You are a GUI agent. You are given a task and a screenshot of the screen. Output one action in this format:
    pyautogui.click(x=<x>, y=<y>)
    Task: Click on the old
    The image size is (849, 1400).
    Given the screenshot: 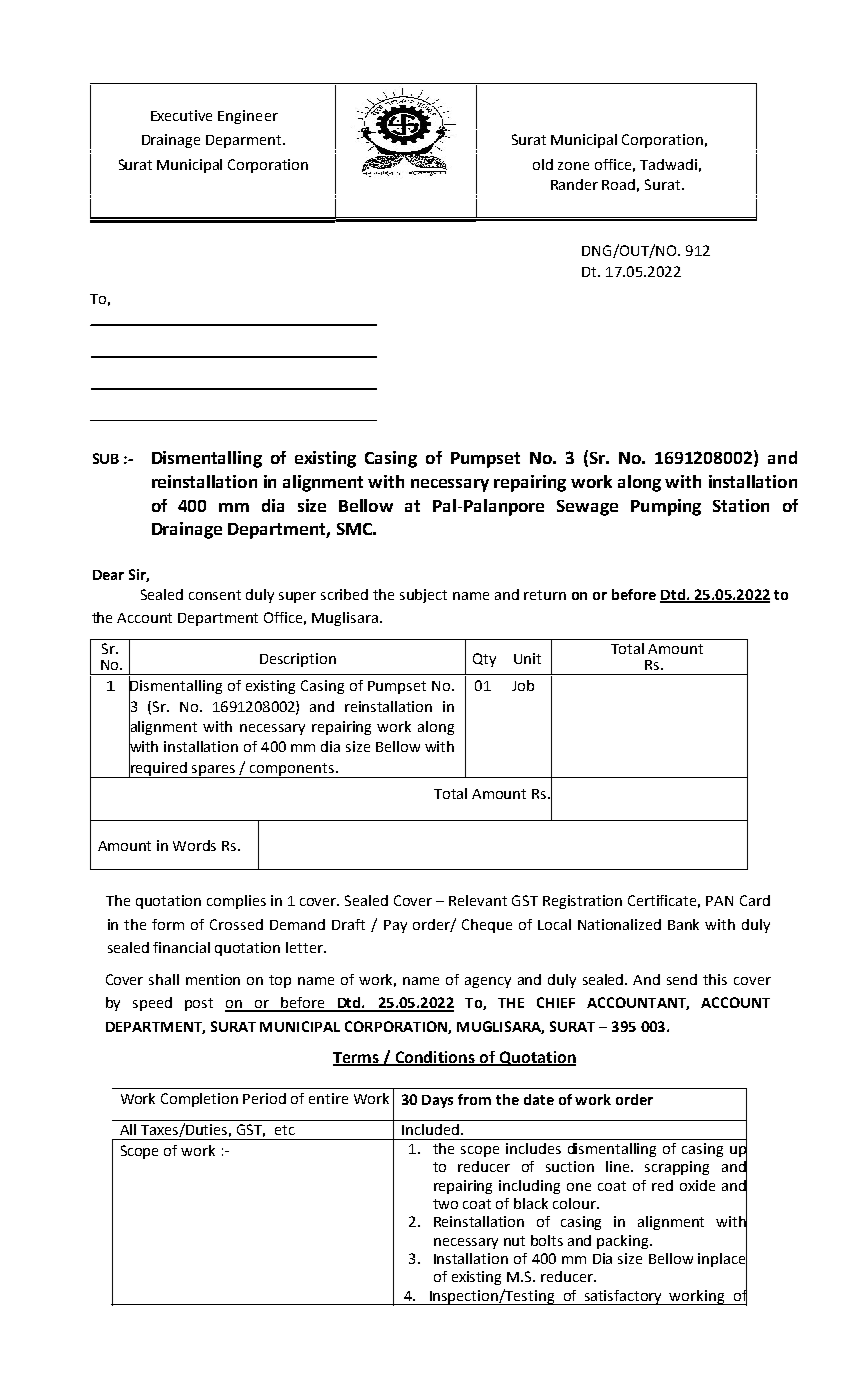 What is the action you would take?
    pyautogui.click(x=543, y=164)
